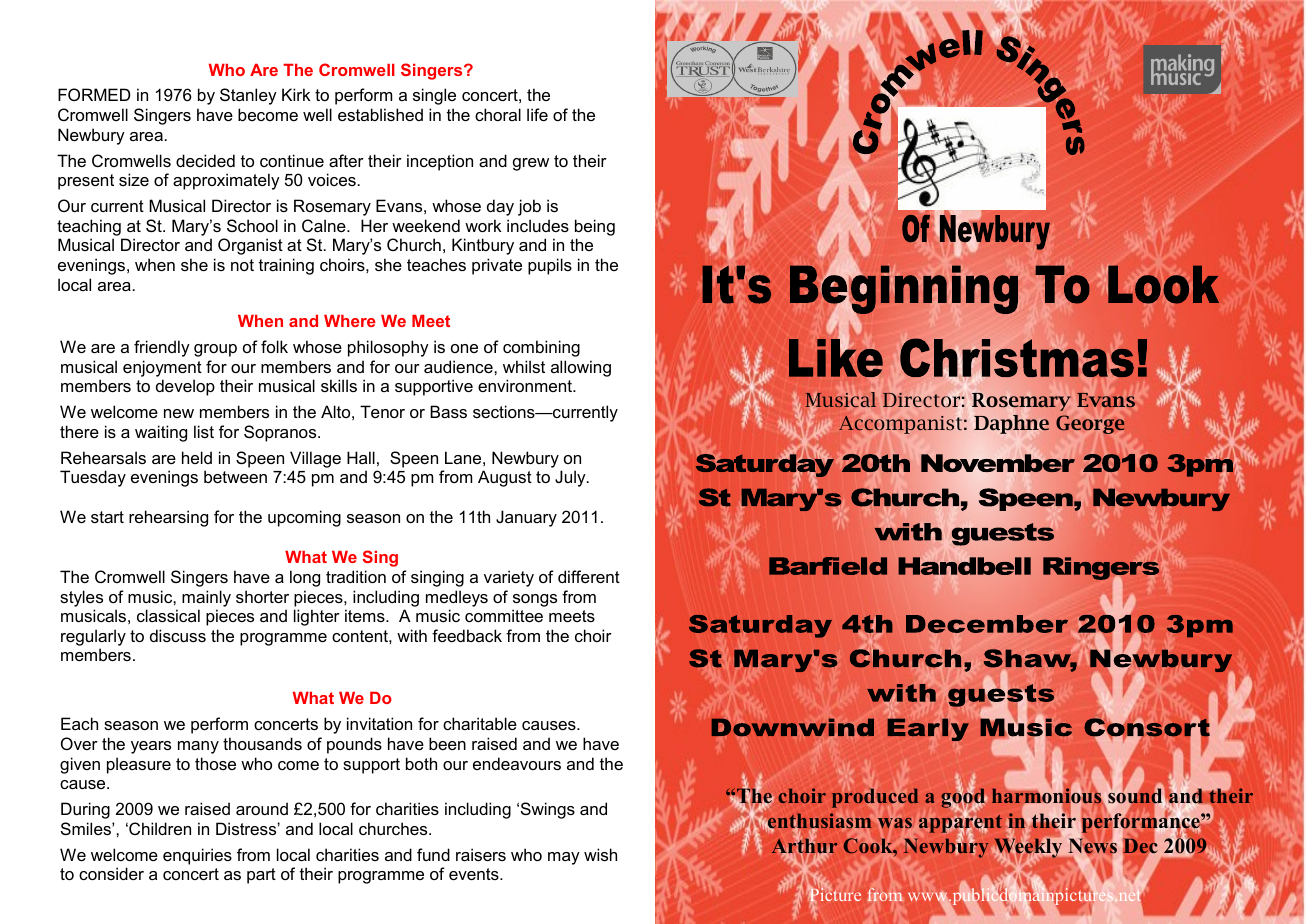 The height and width of the screenshot is (924, 1308). I want to click on July, so click(571, 478).
